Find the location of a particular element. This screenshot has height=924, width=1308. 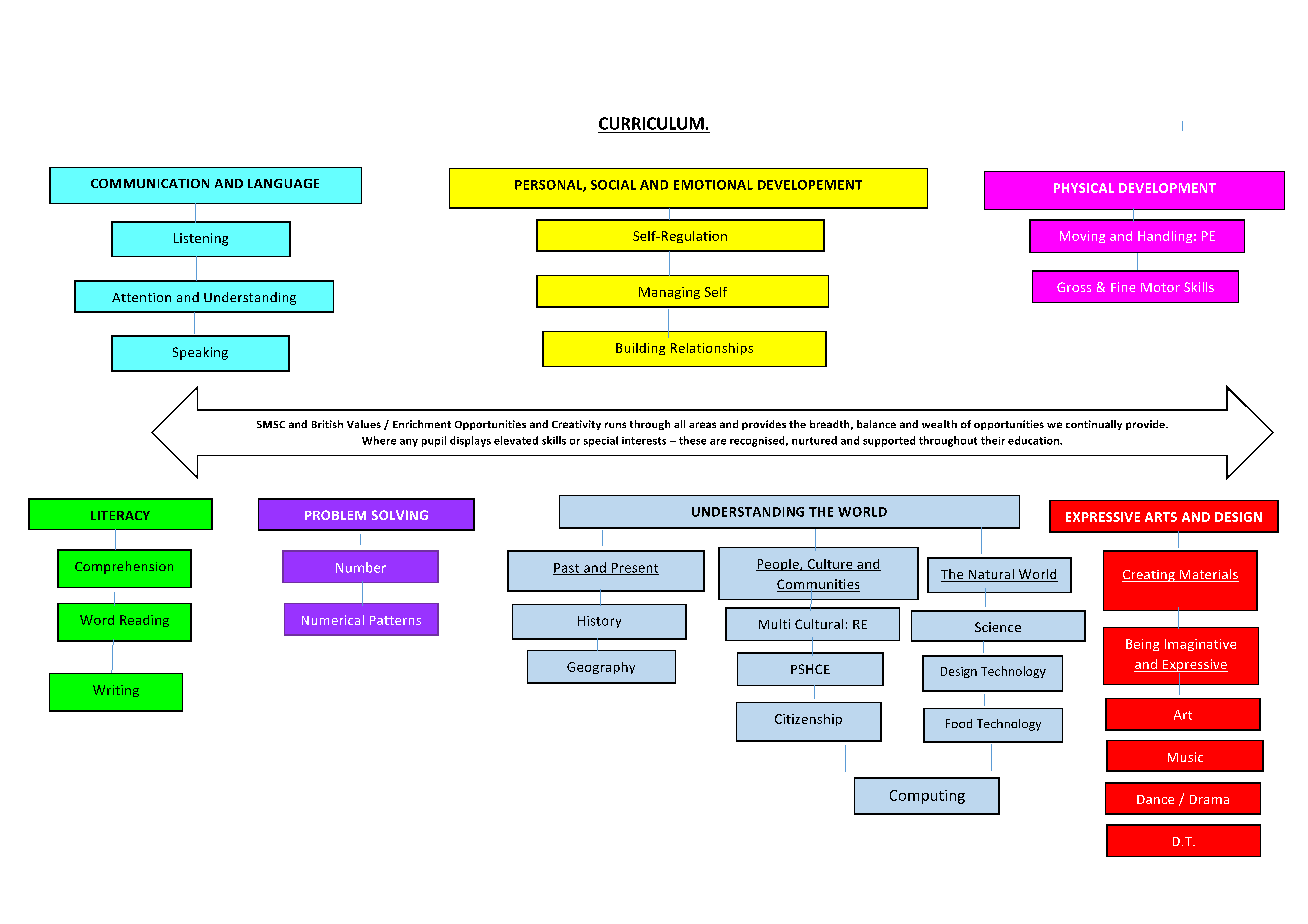

Where is located at coordinates (379, 440).
